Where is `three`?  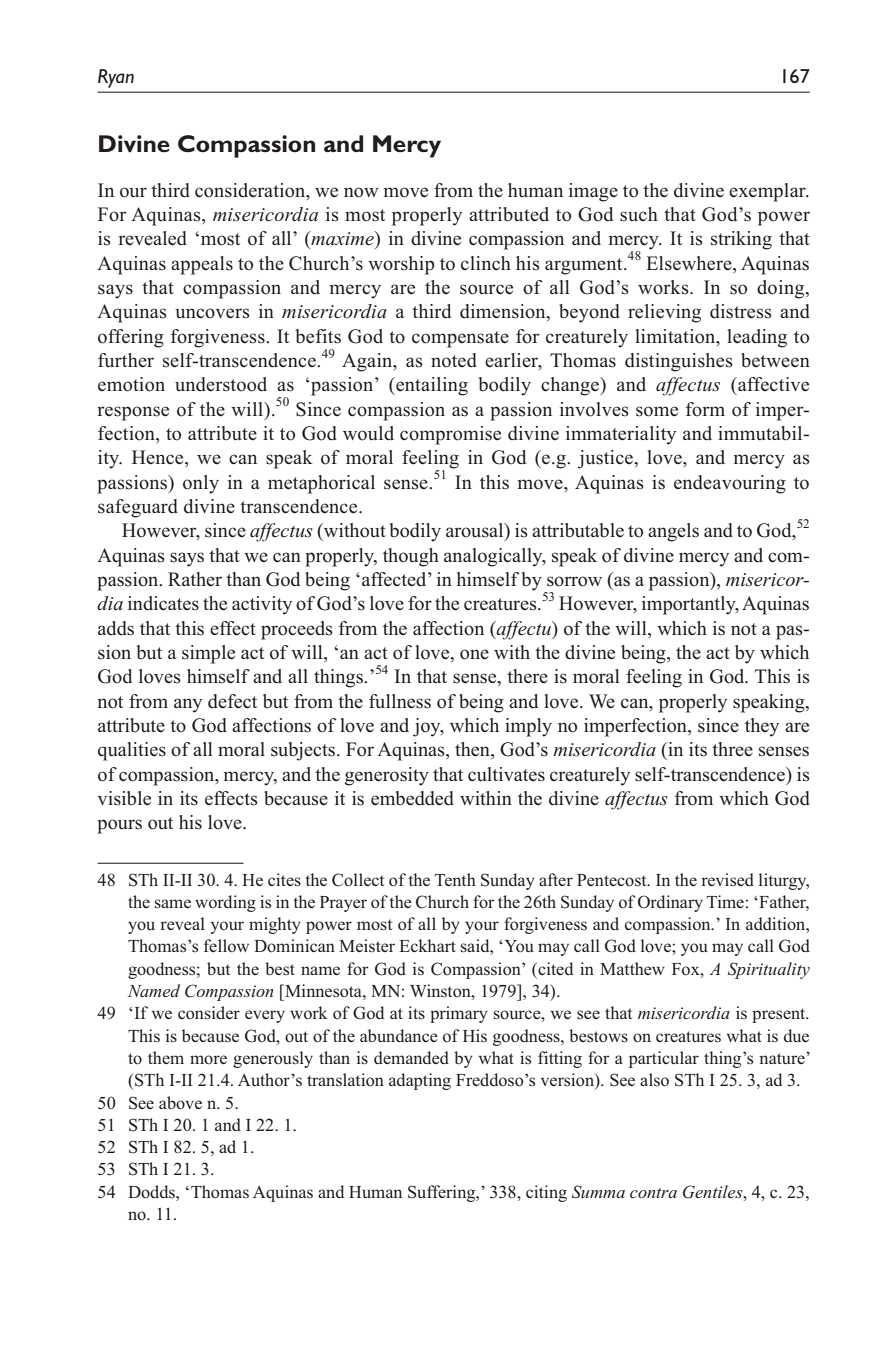 three is located at coordinates (732, 749).
